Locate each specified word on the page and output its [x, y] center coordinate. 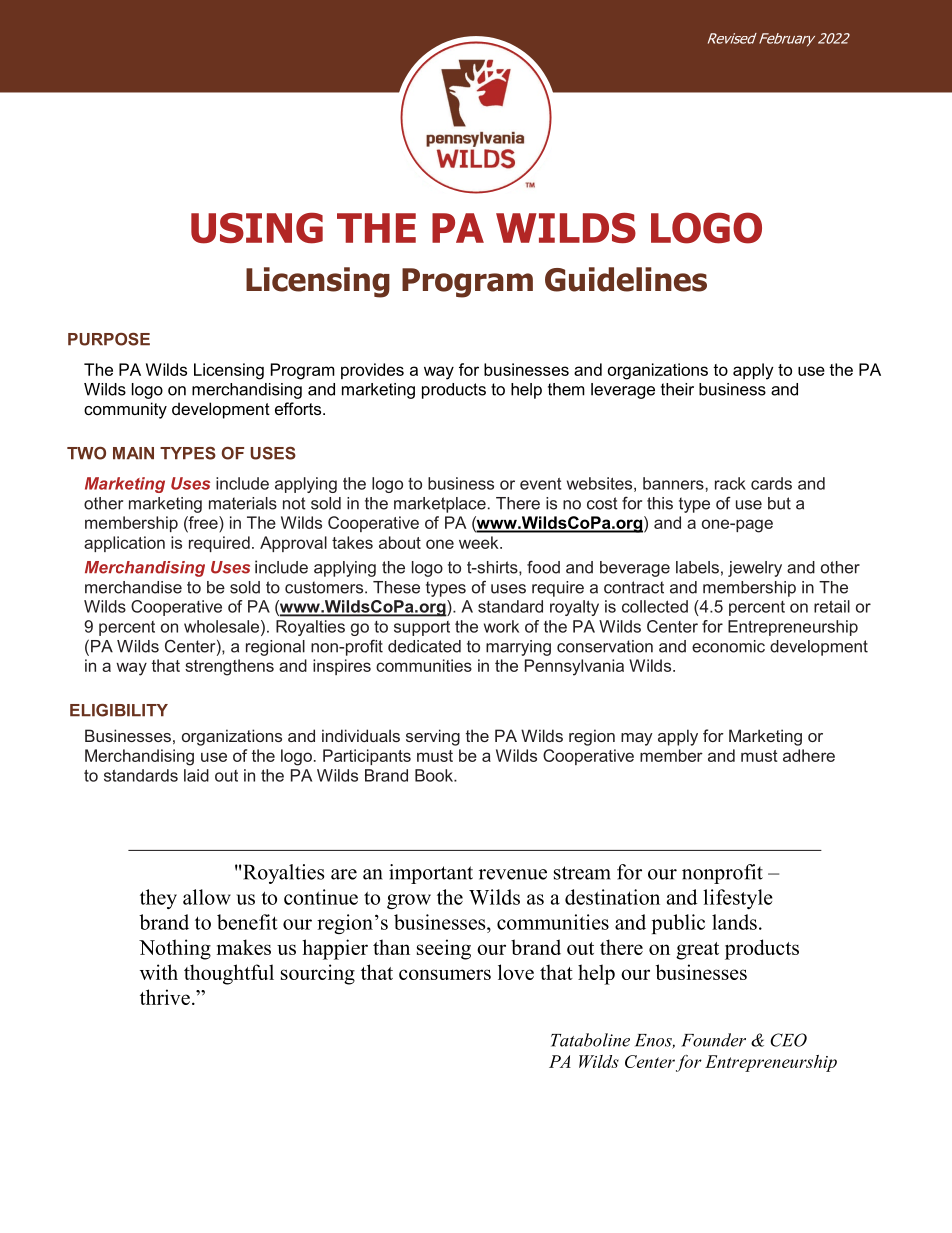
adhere [809, 755]
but [779, 503]
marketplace [440, 505]
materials [243, 503]
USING [257, 228]
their [677, 389]
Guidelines [626, 279]
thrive [165, 997]
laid [196, 775]
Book [435, 775]
